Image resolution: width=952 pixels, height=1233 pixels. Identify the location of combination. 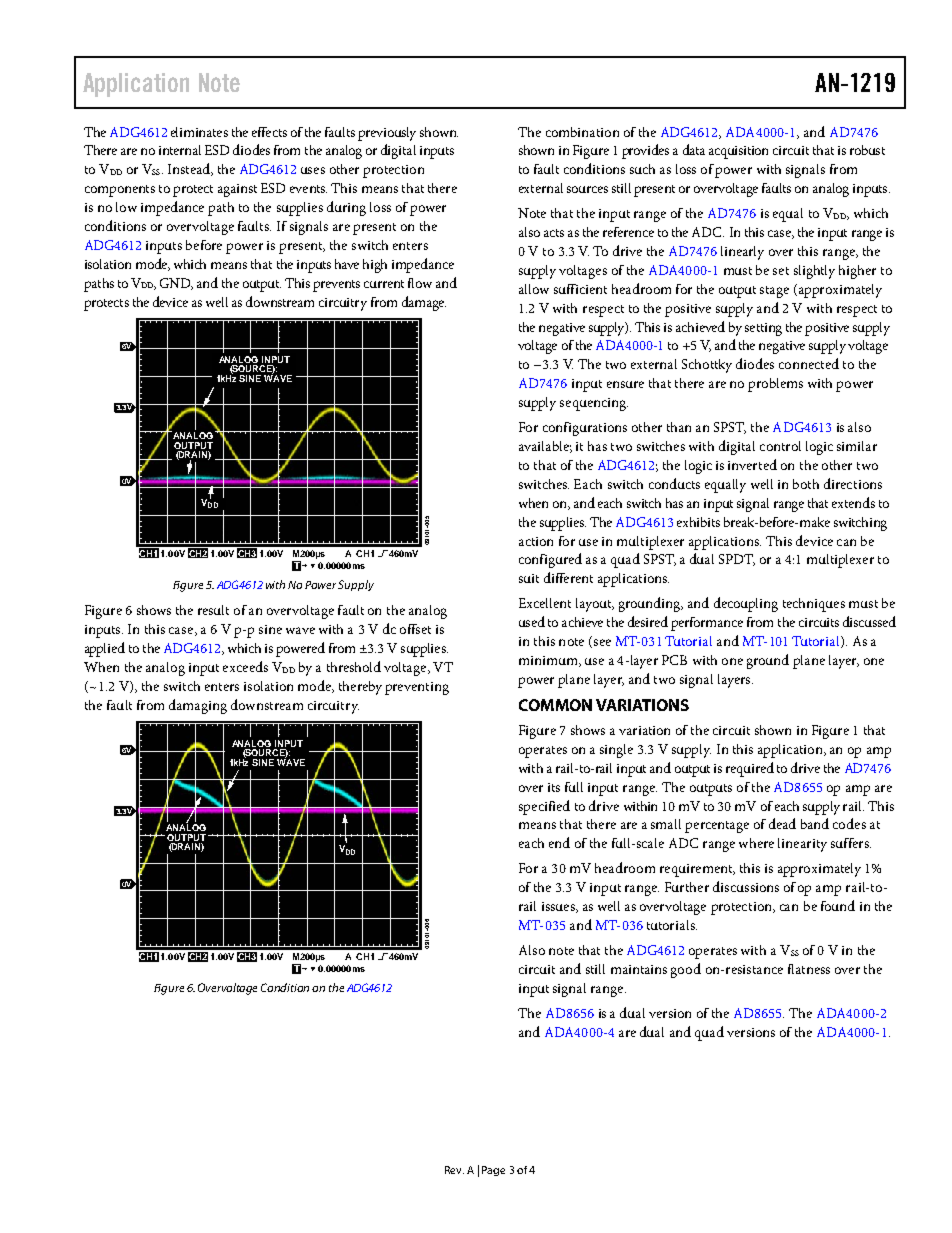
(582, 132).
